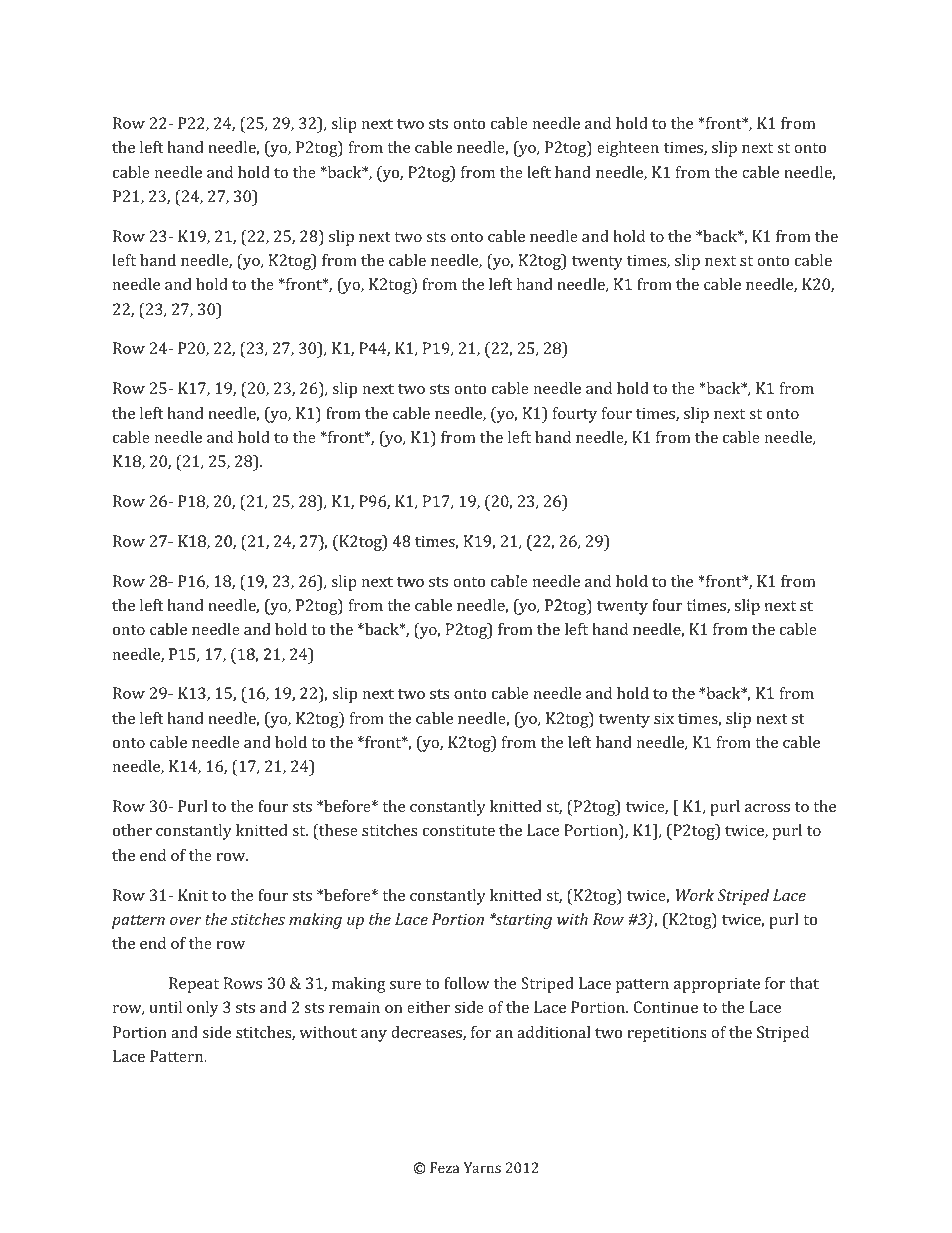 The image size is (952, 1233). I want to click on across, so click(767, 808).
